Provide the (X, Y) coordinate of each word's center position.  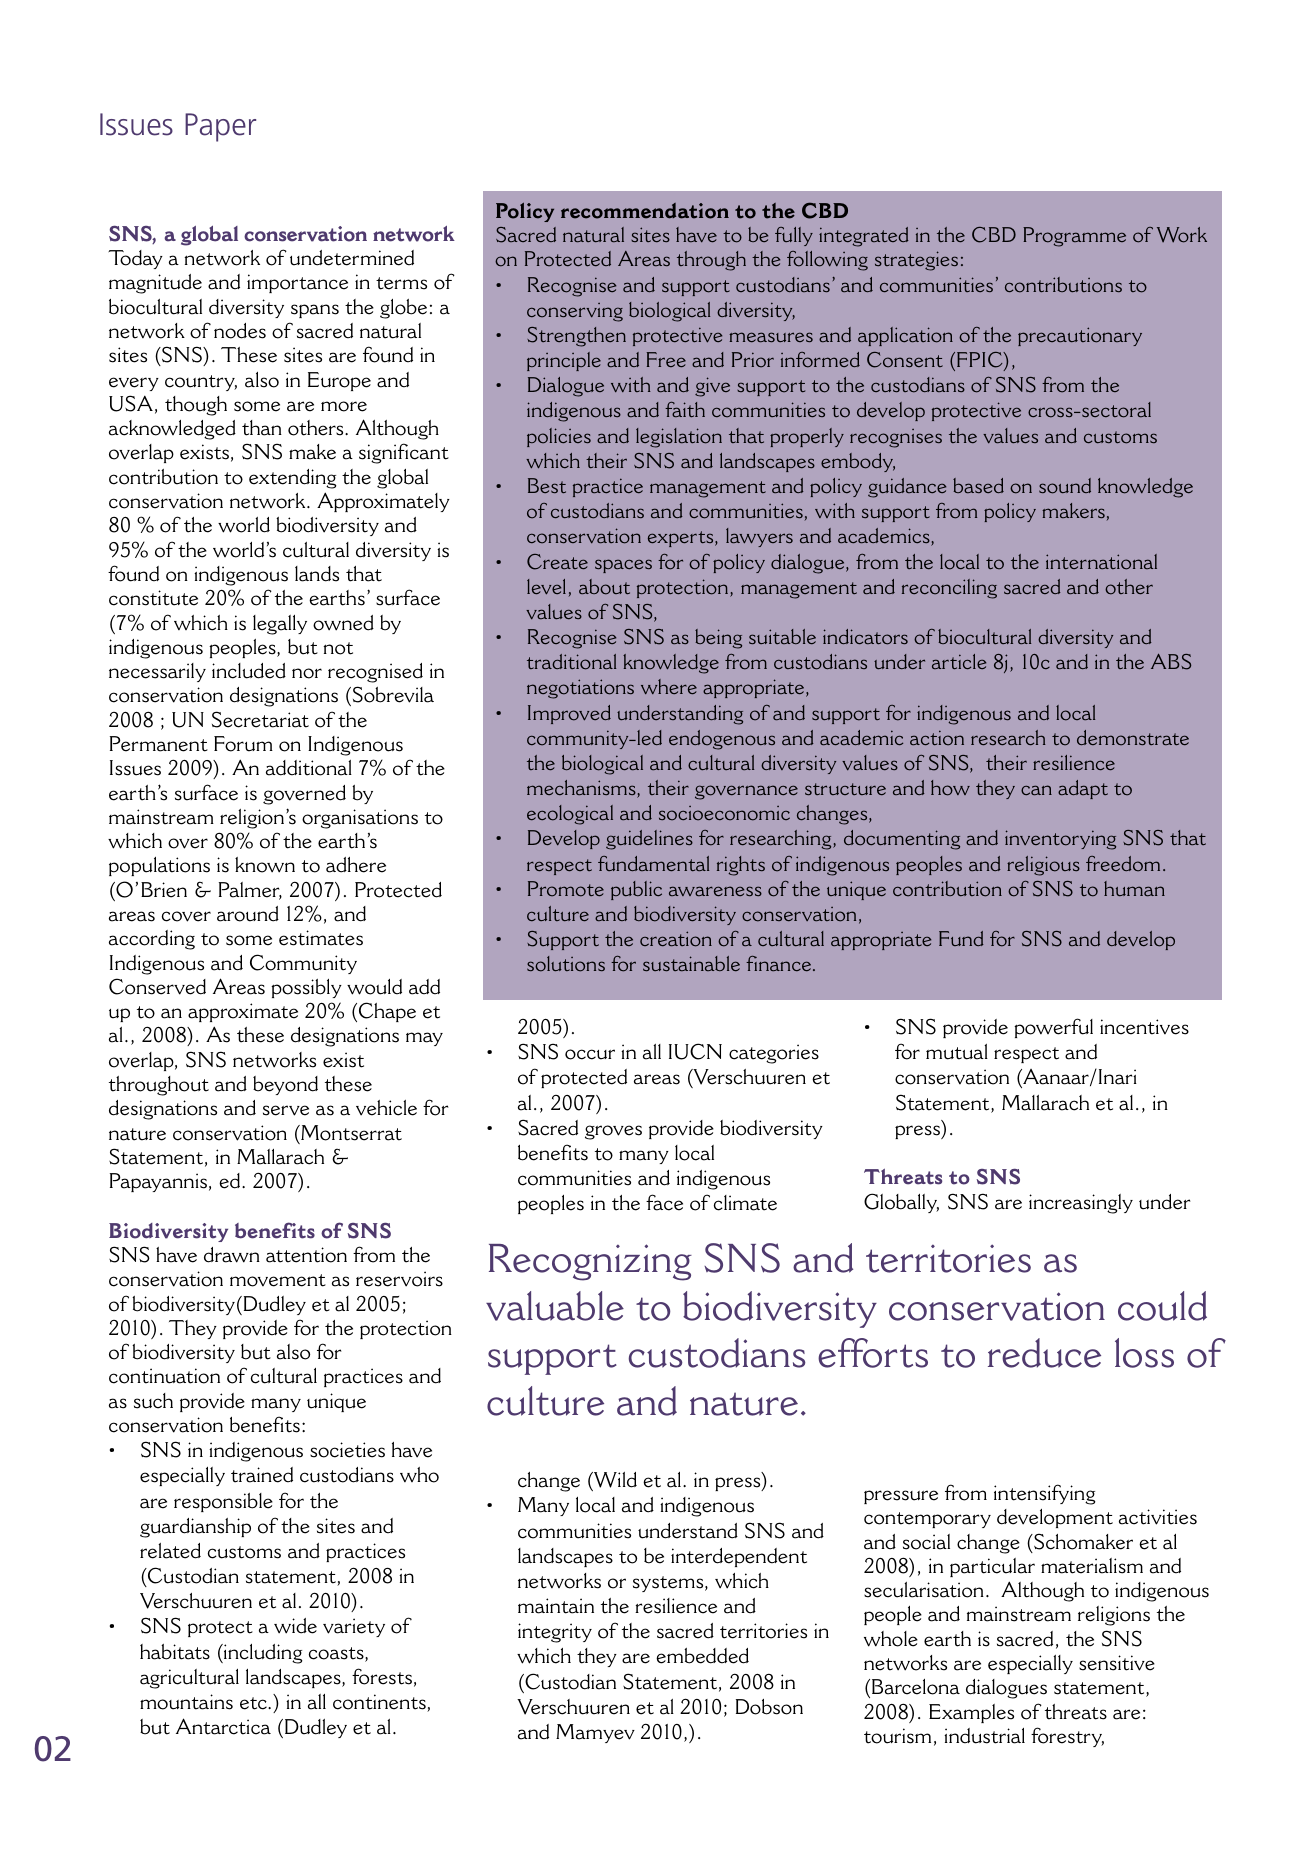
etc (254, 1703)
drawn (232, 1255)
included (249, 671)
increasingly (1081, 1204)
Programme (1074, 237)
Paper (220, 127)
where (669, 686)
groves (613, 1132)
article (959, 661)
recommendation (645, 211)
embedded (702, 1656)
